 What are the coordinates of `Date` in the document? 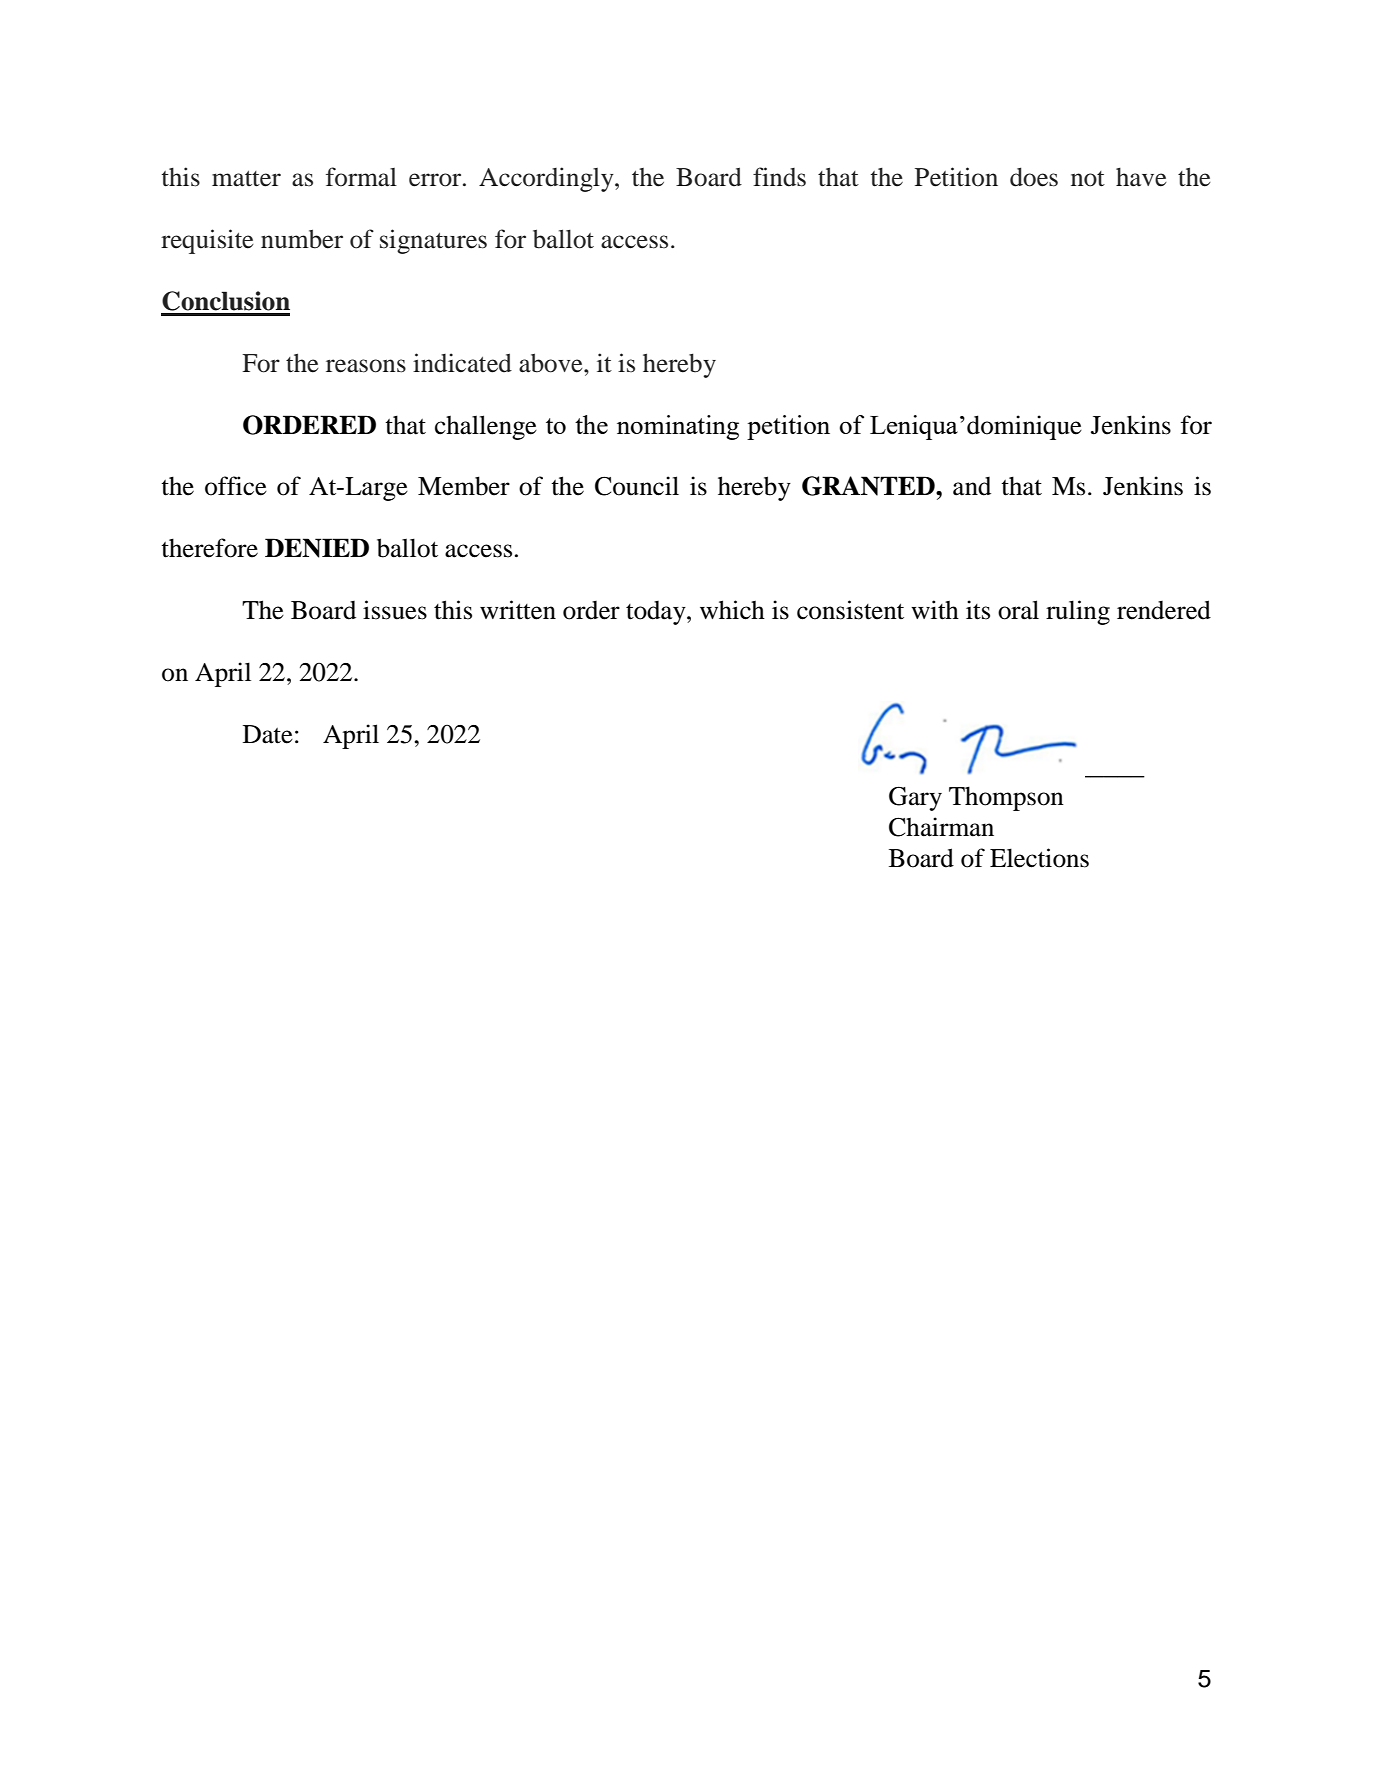 It's located at (268, 734).
